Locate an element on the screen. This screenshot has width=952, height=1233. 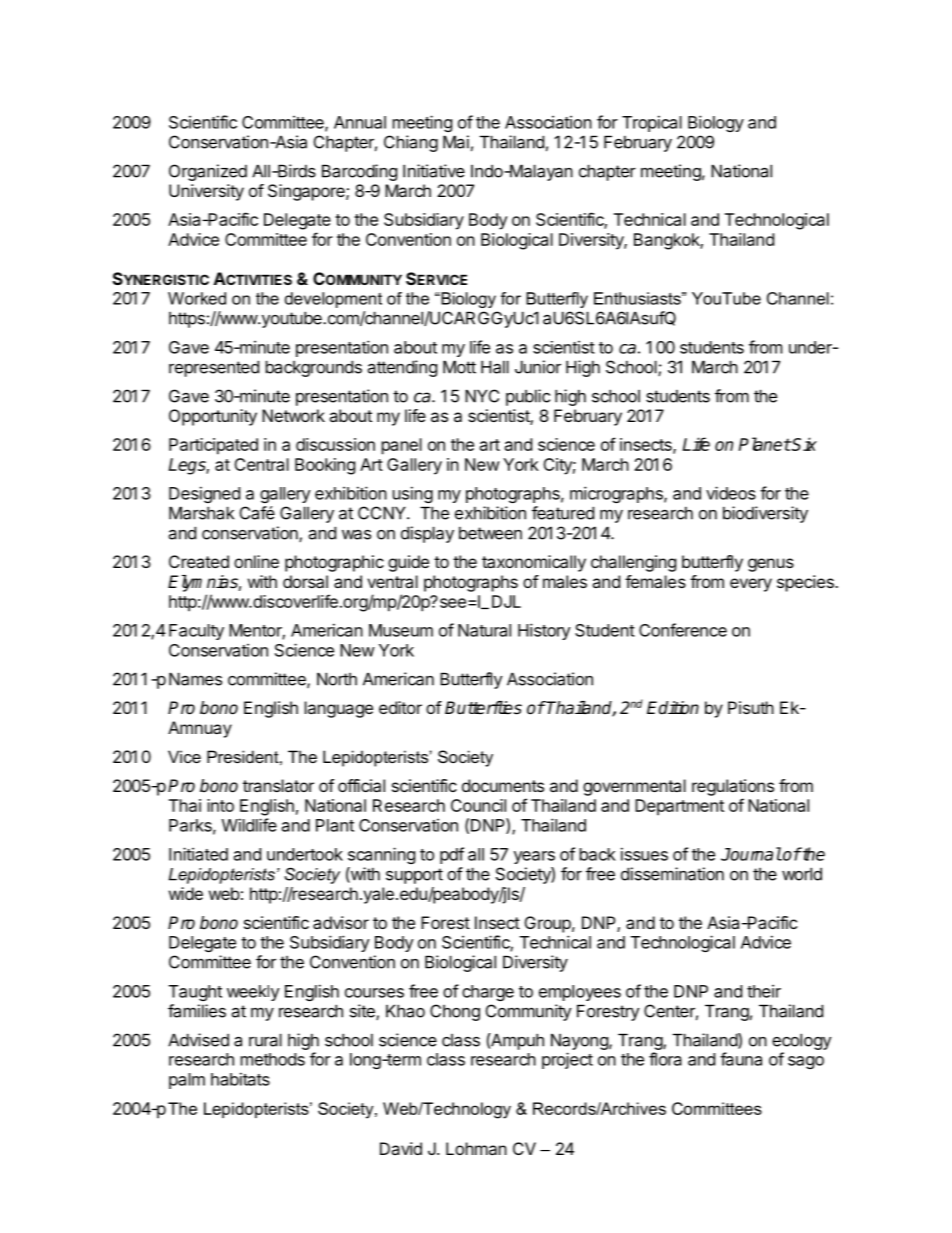
NYC is located at coordinates (482, 396).
